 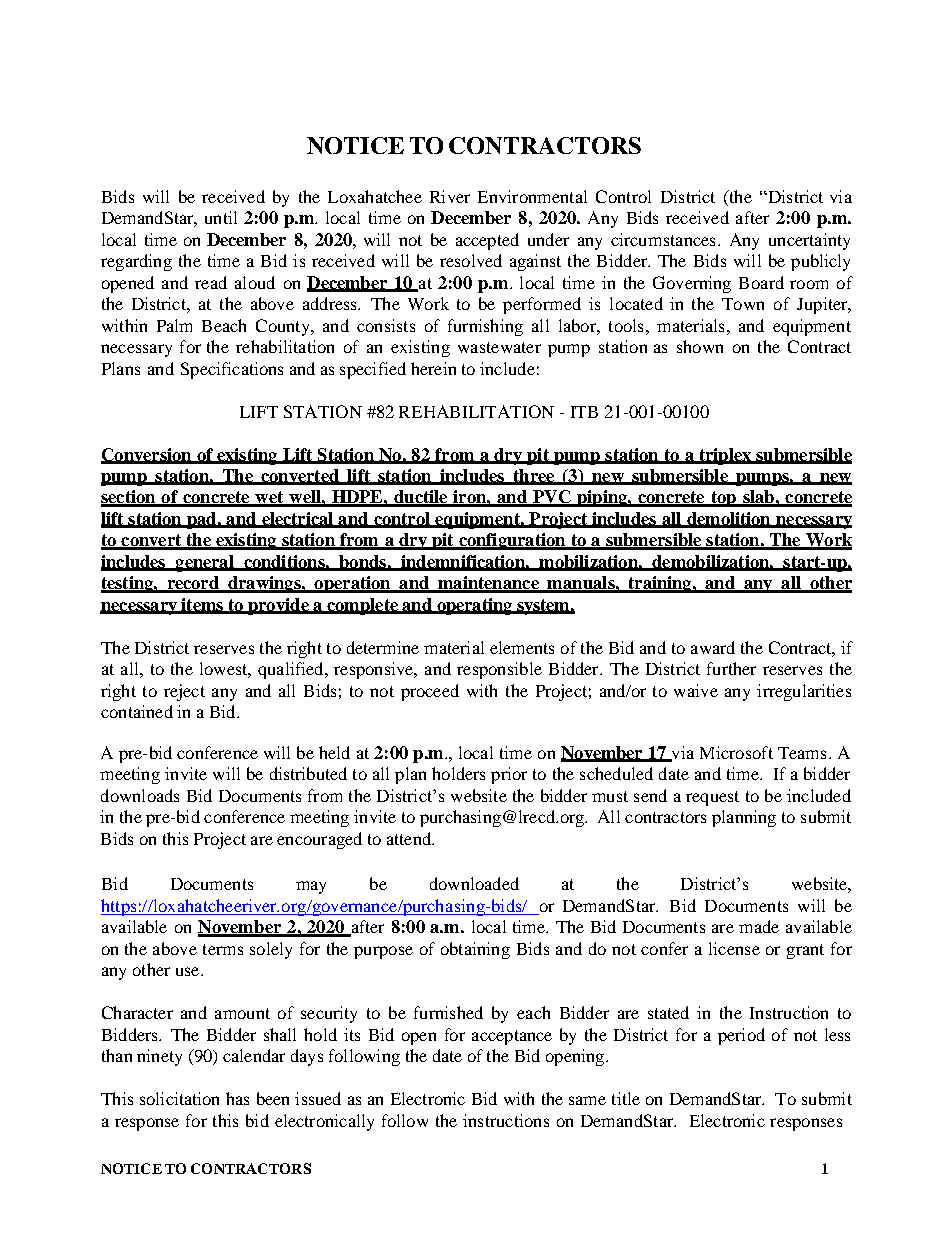 What do you see at coordinates (179, 1098) in the document?
I see `solicitation` at bounding box center [179, 1098].
